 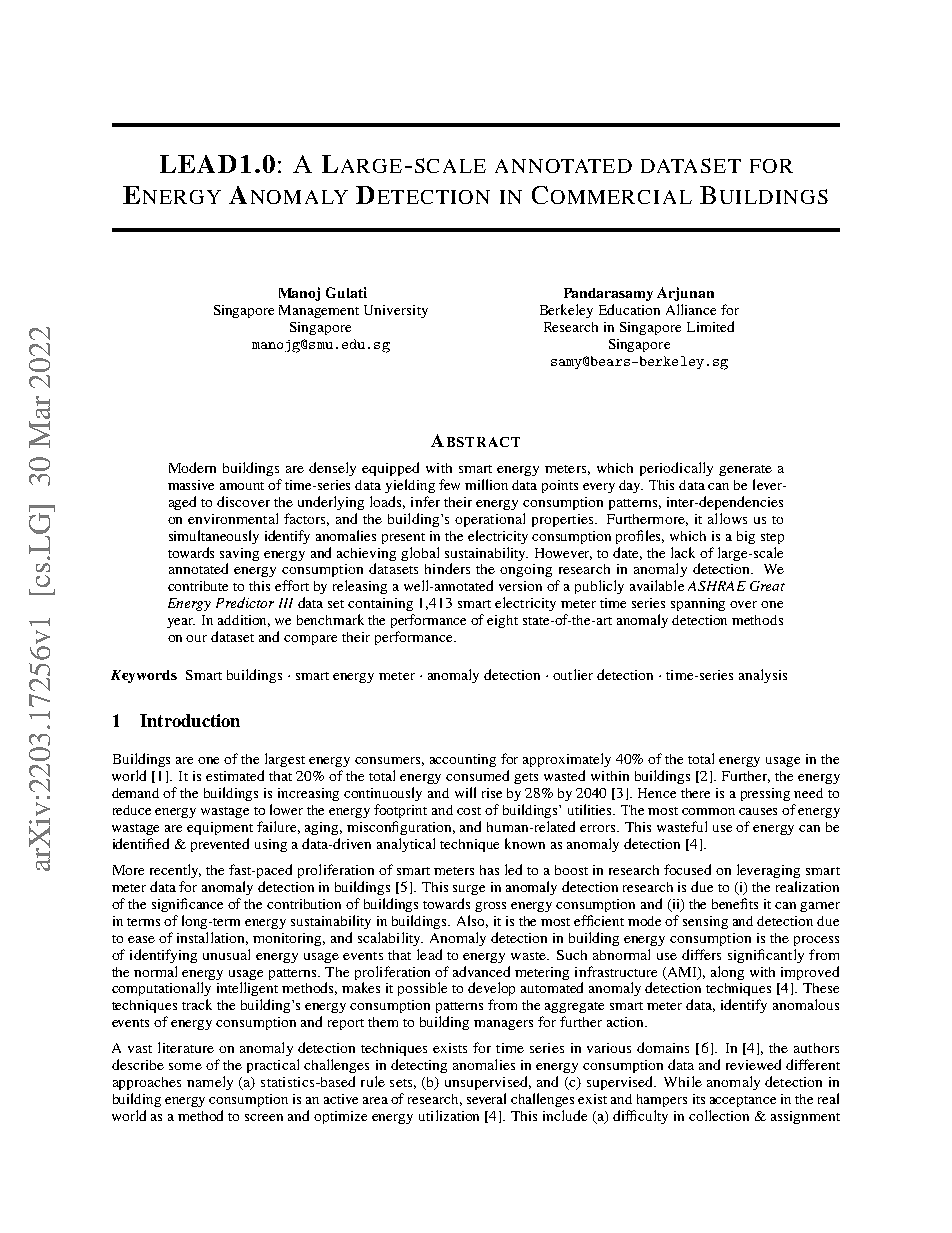 I want to click on contribute, so click(x=198, y=586).
